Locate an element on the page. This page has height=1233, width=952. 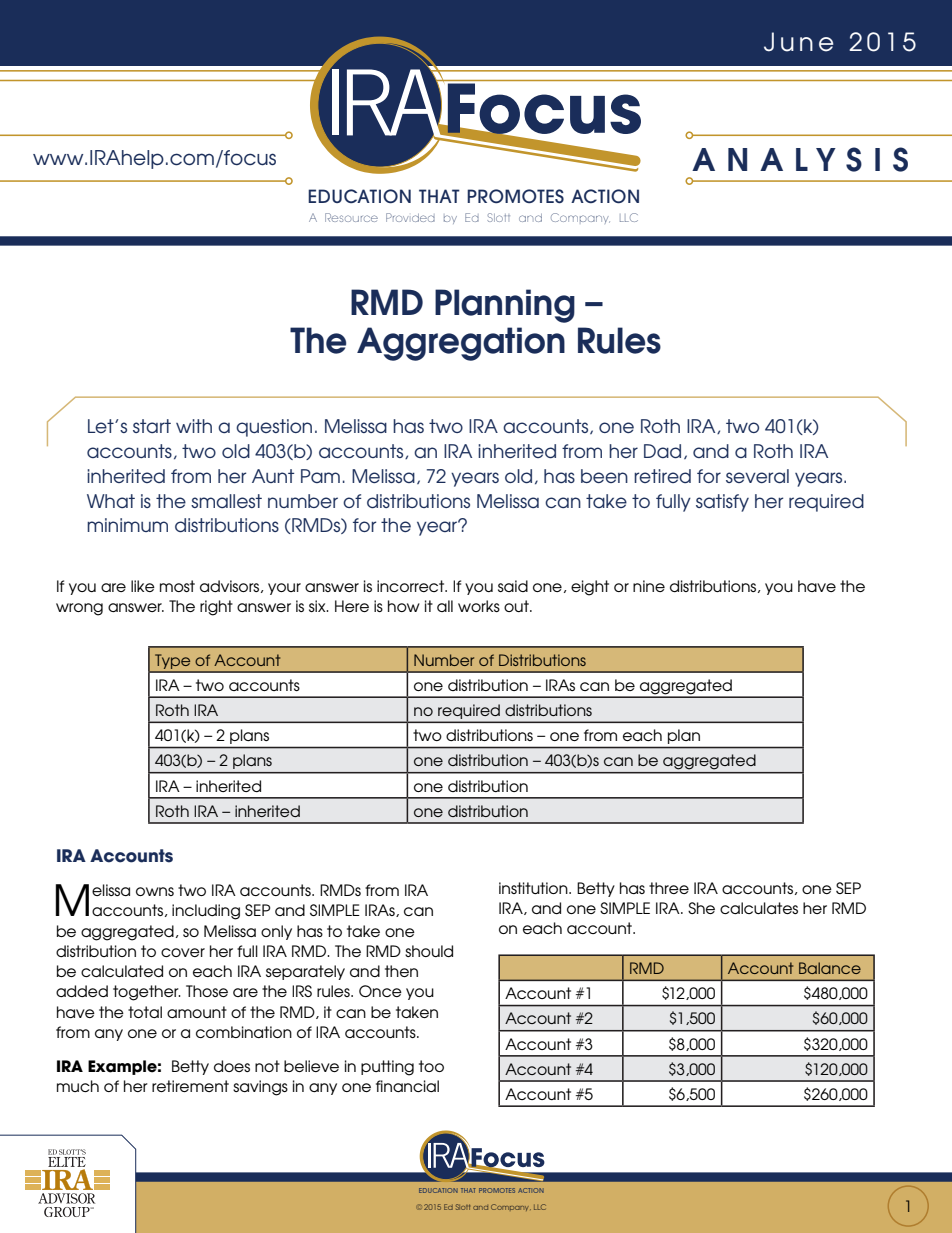
Aggregation is located at coordinates (461, 344).
